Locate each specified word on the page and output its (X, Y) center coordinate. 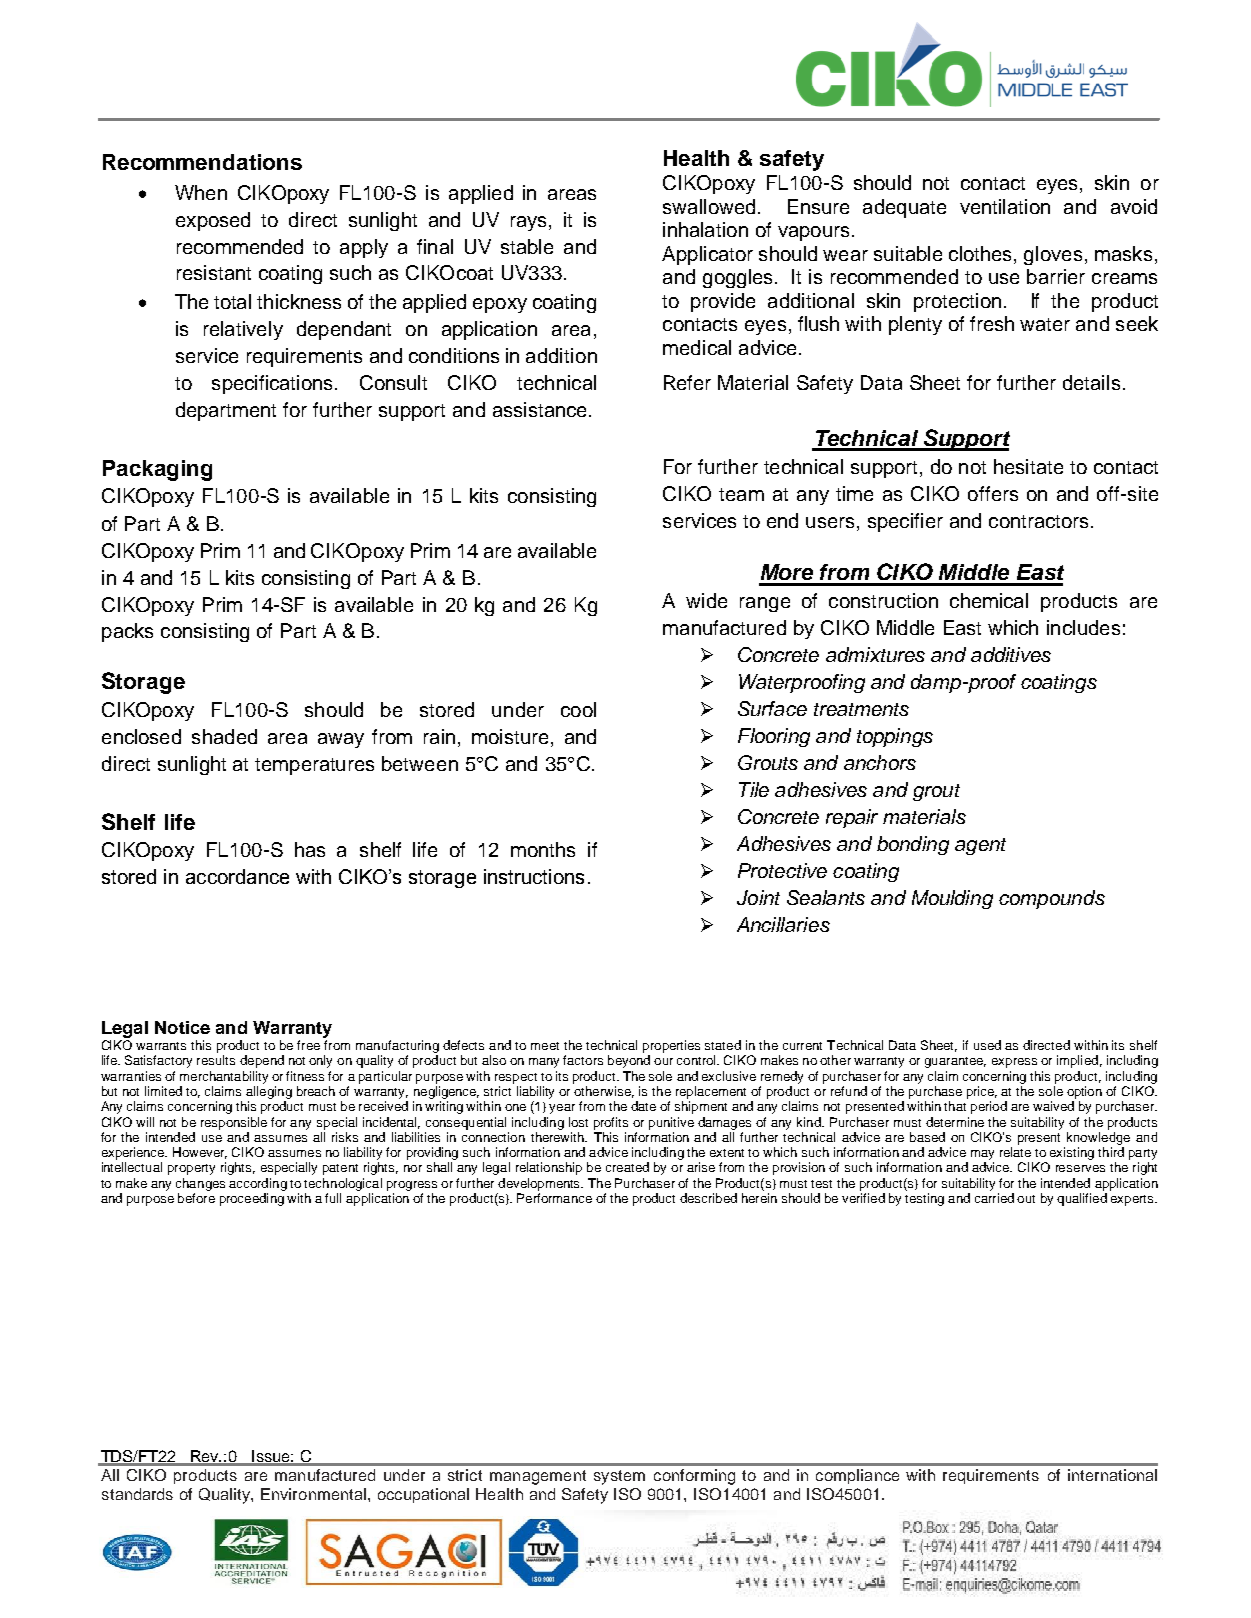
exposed (213, 221)
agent (980, 846)
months (543, 849)
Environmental (313, 1494)
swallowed (709, 206)
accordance (237, 876)
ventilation (1005, 206)
